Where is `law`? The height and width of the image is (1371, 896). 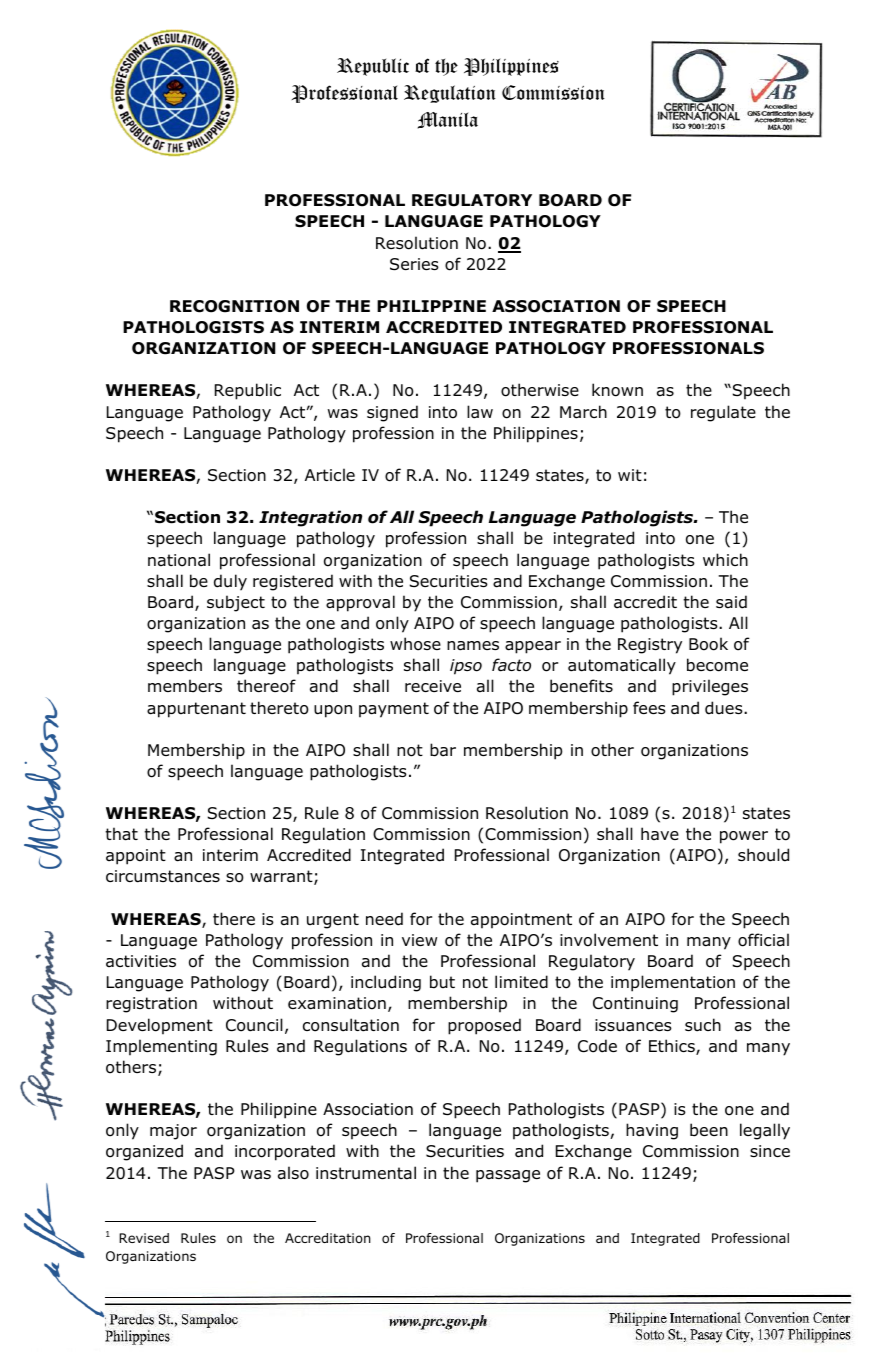 law is located at coordinates (480, 412).
